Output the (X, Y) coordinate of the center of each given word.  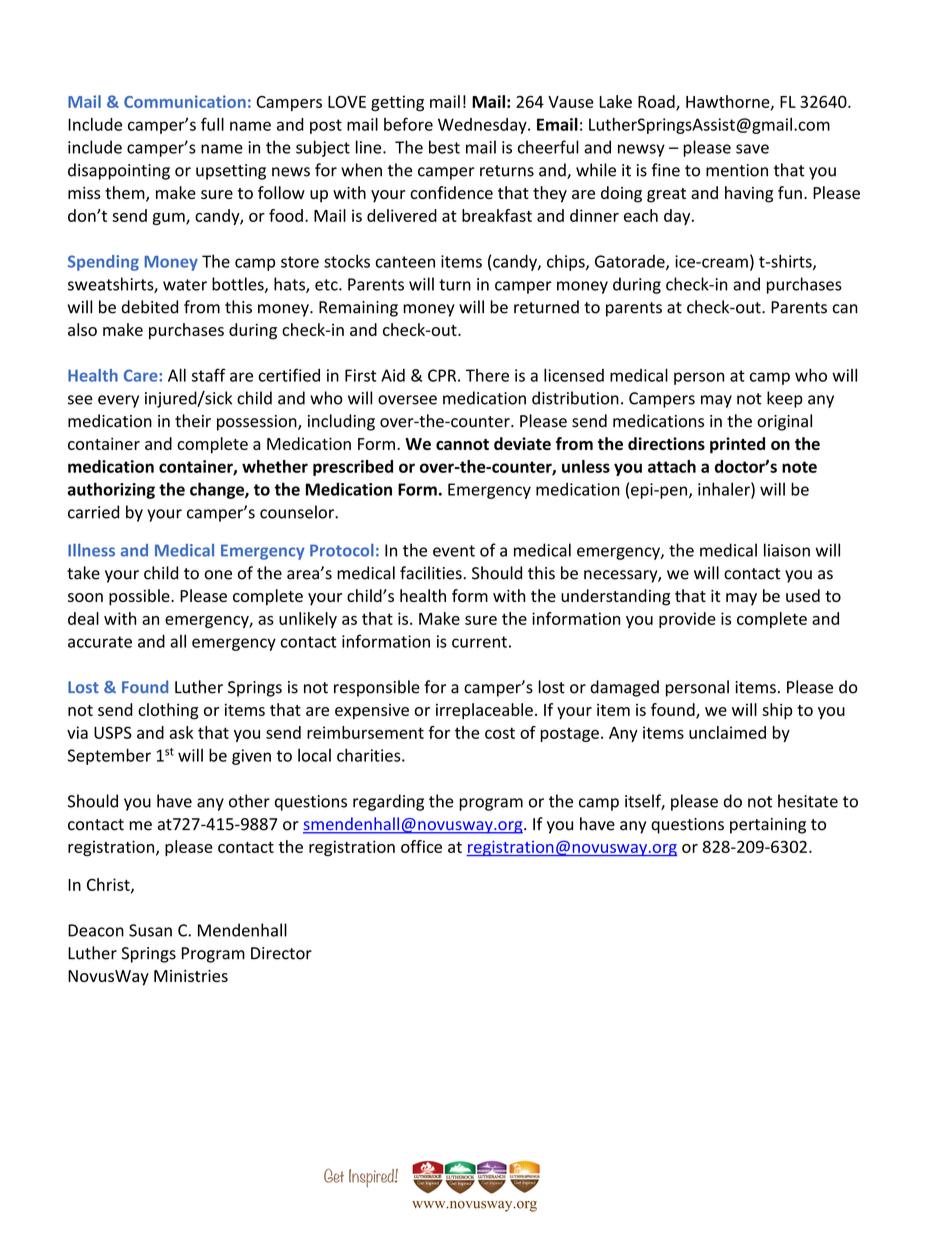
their (193, 421)
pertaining (768, 826)
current (479, 642)
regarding (388, 802)
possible (140, 597)
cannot (462, 444)
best (444, 147)
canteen (405, 262)
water (185, 285)
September (109, 756)
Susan (150, 930)
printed (737, 445)
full (212, 124)
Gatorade (631, 262)
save (752, 149)
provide (687, 620)
